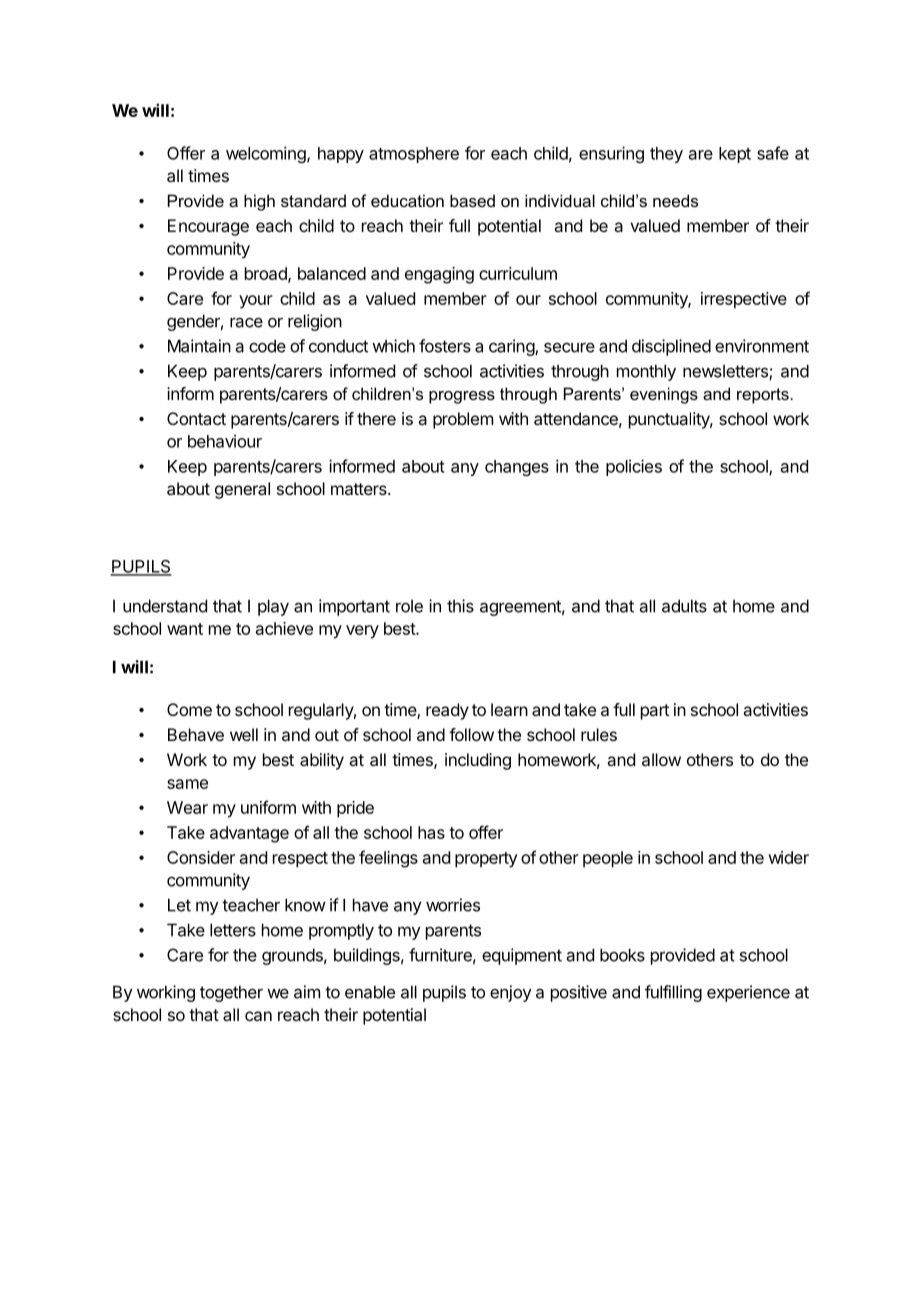 This document has width=924, height=1308. I want to click on together, so click(231, 993).
